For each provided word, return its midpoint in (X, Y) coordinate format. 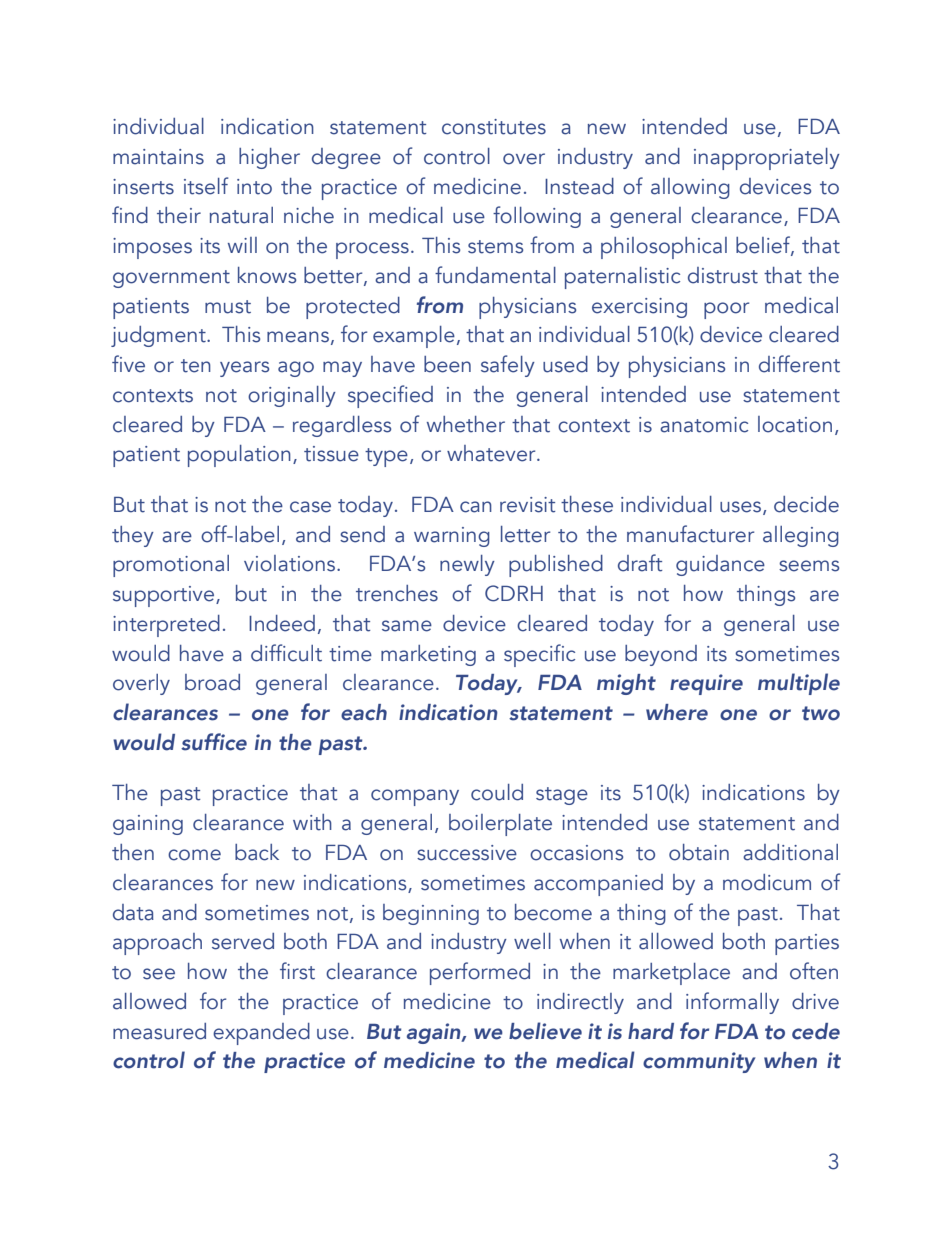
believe (545, 1031)
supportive (165, 596)
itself (206, 186)
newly (467, 565)
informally (732, 1003)
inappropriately (767, 159)
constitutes (494, 127)
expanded (261, 1034)
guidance (720, 565)
